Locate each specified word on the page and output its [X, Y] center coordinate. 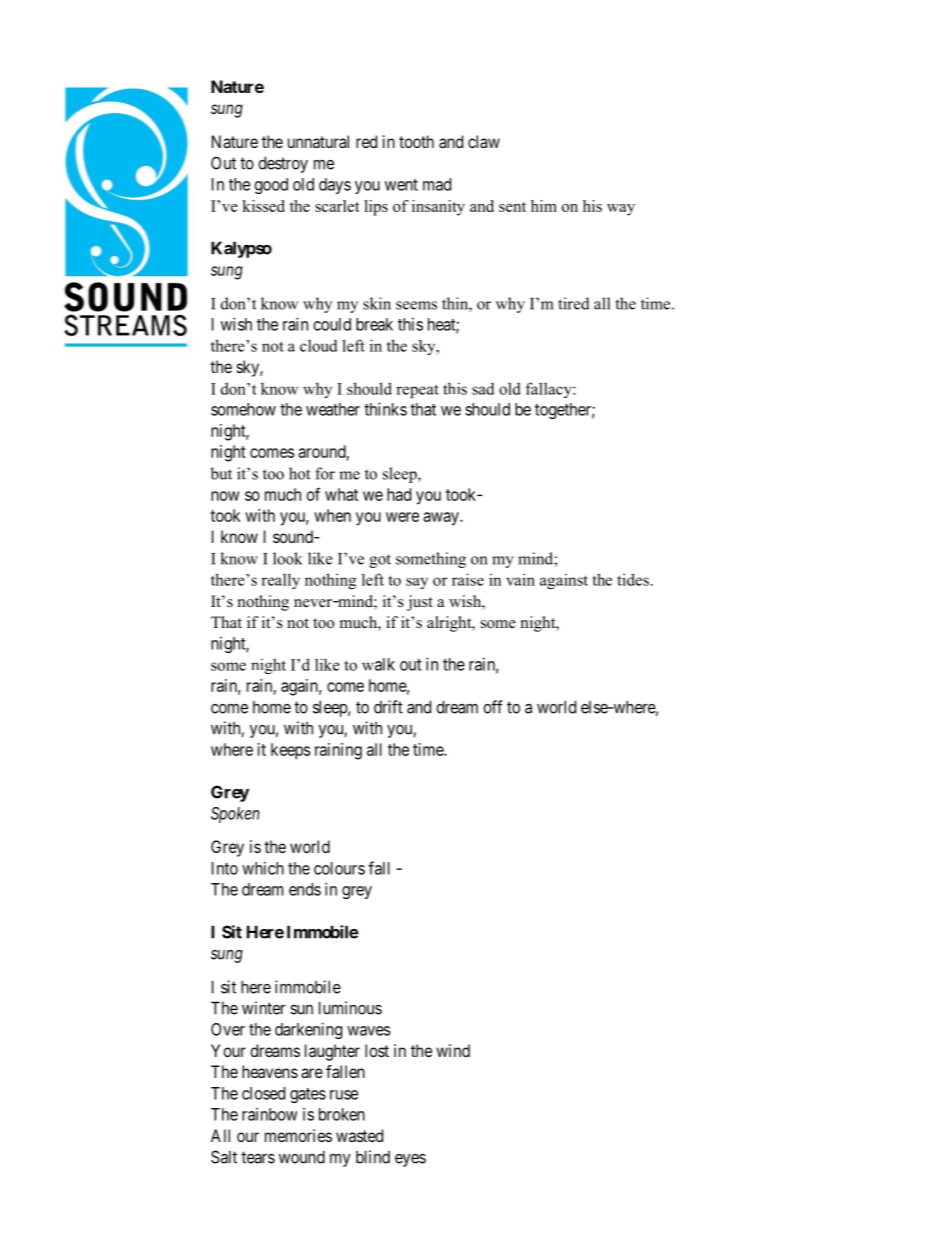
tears [258, 1157]
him [544, 206]
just [420, 603]
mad [437, 184]
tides [633, 579]
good [271, 186]
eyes [410, 1160]
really [280, 581]
